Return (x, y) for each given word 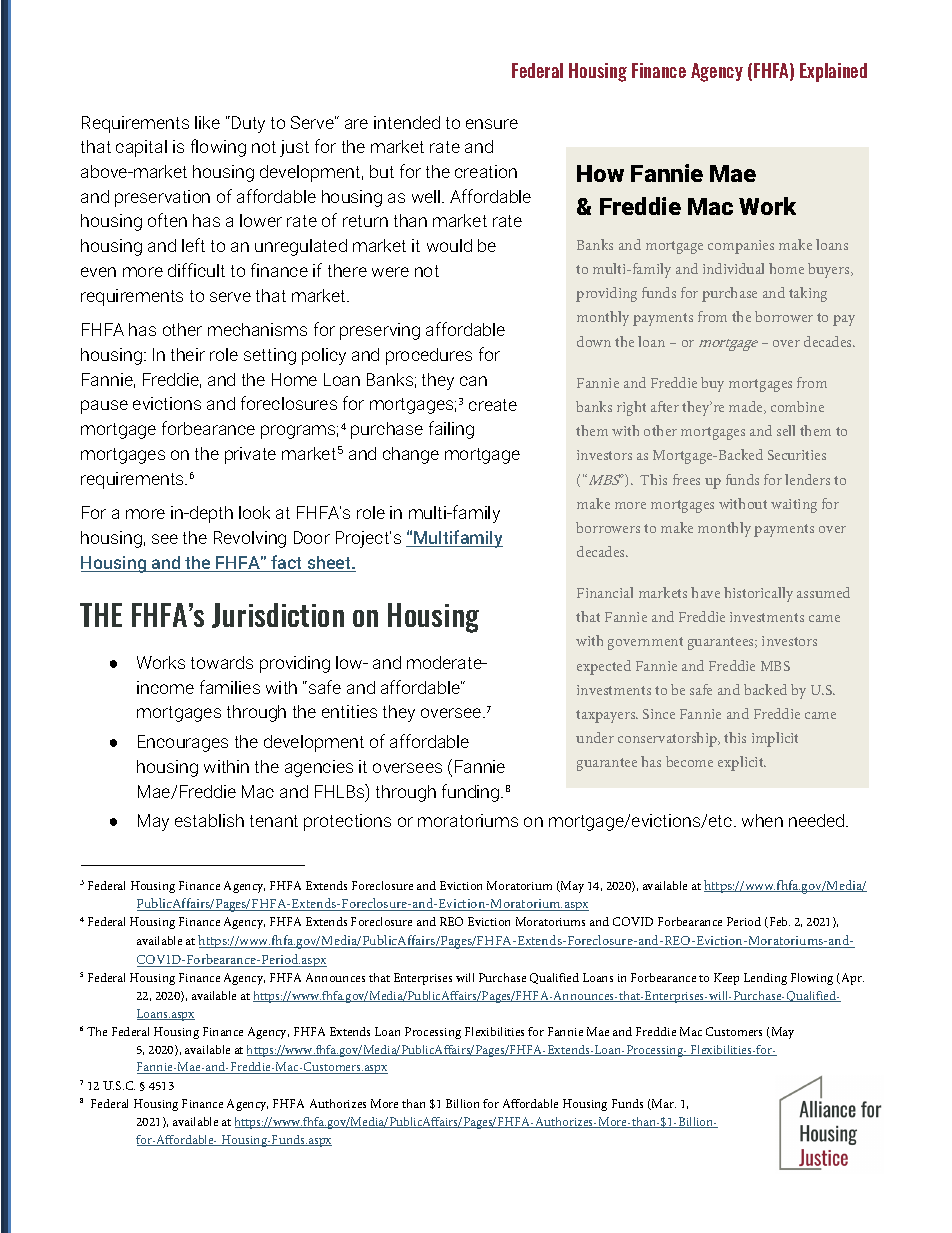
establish (209, 820)
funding (472, 793)
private (250, 455)
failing (451, 430)
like (207, 122)
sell (786, 430)
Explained (833, 72)
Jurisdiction (278, 615)
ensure (492, 124)
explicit (742, 763)
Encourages (183, 743)
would (449, 245)
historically (758, 594)
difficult (196, 270)
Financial (605, 592)
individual (733, 268)
